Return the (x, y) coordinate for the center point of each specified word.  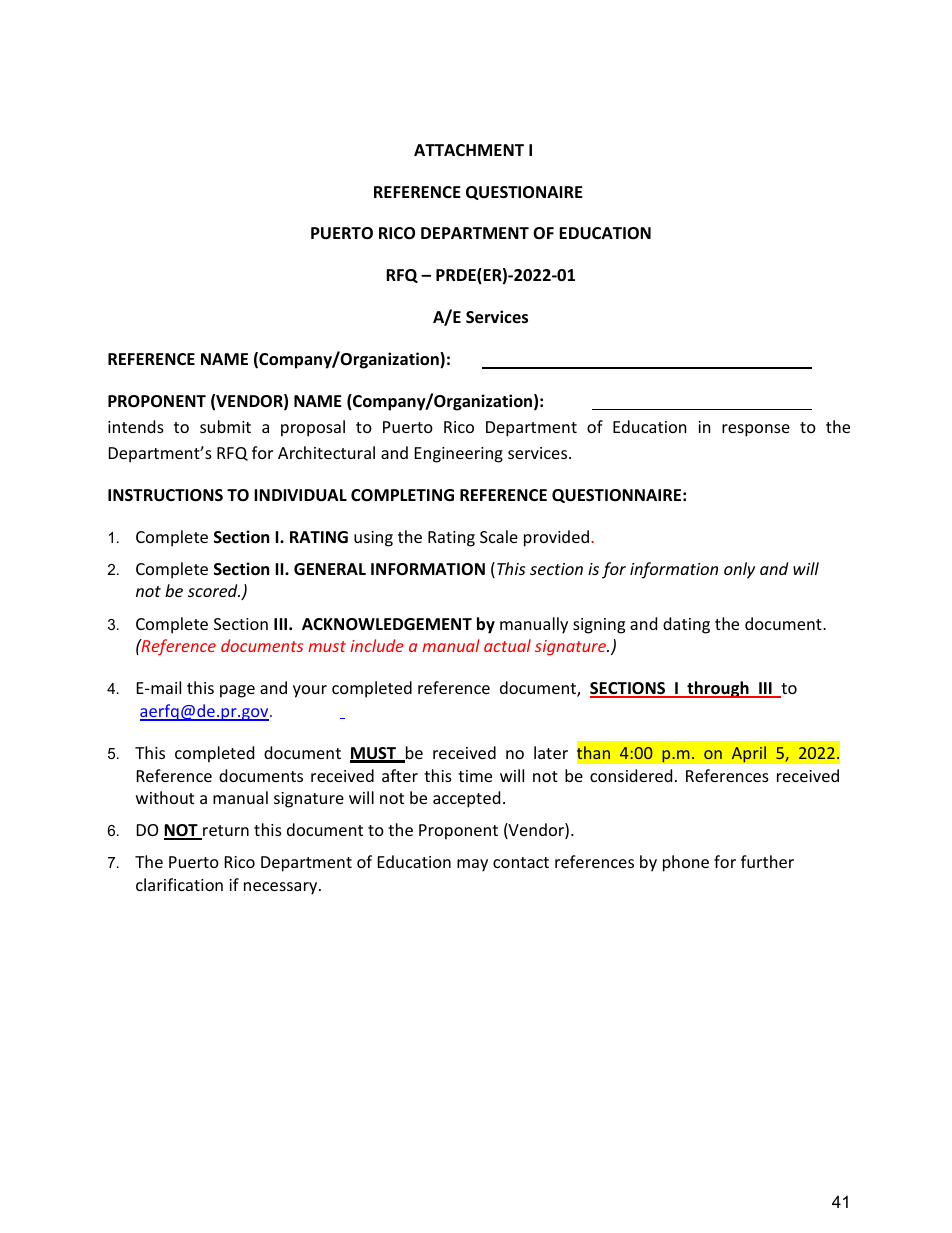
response (756, 430)
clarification (179, 884)
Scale (499, 536)
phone (686, 863)
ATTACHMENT (469, 150)
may (472, 865)
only (739, 570)
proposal (313, 428)
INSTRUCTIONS (165, 495)
